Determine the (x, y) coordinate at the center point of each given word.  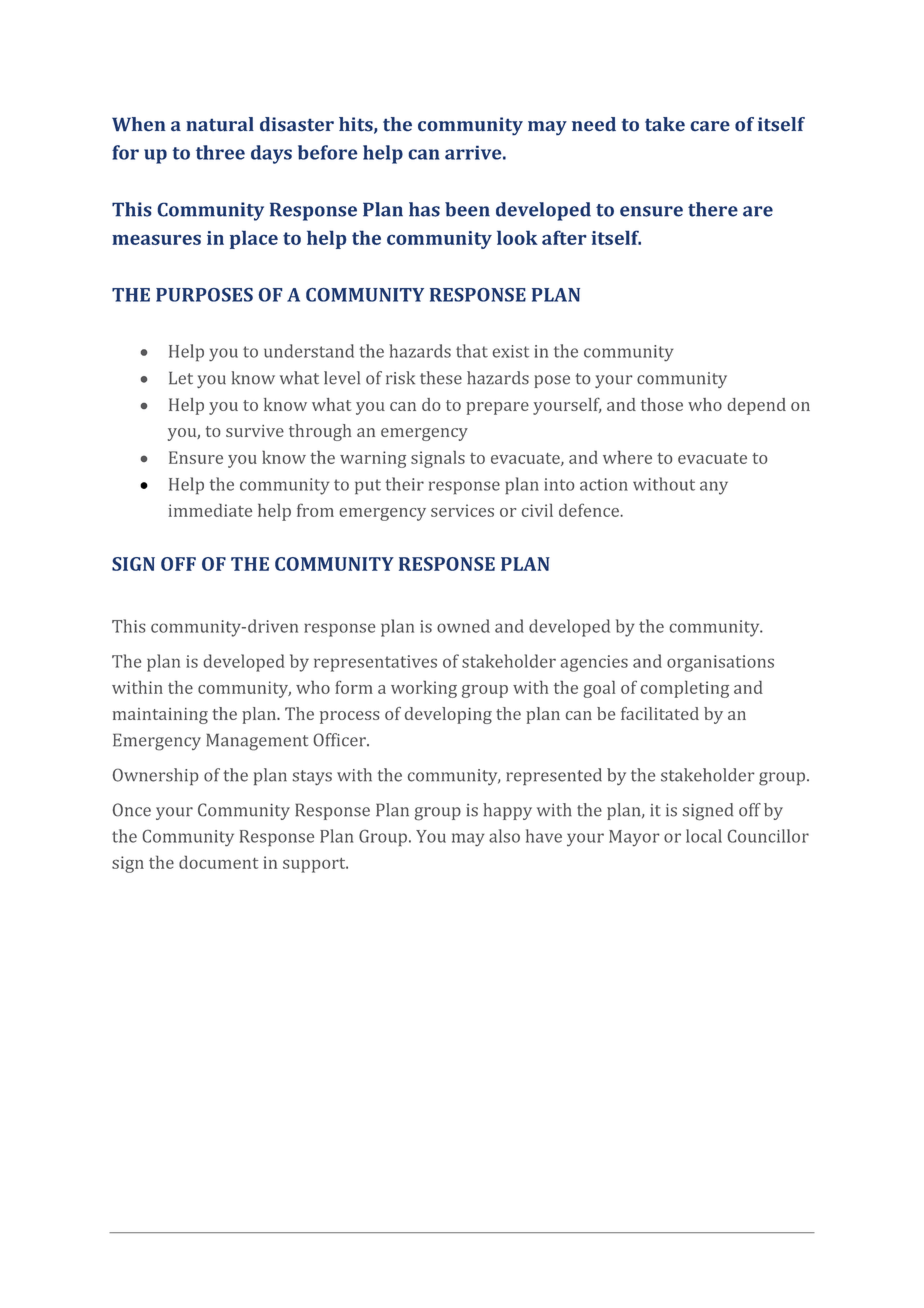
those (662, 404)
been (467, 209)
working (424, 689)
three (220, 152)
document (218, 862)
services (462, 510)
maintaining (160, 716)
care (710, 126)
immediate (210, 510)
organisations (720, 663)
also (504, 836)
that (472, 351)
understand (309, 351)
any (714, 488)
